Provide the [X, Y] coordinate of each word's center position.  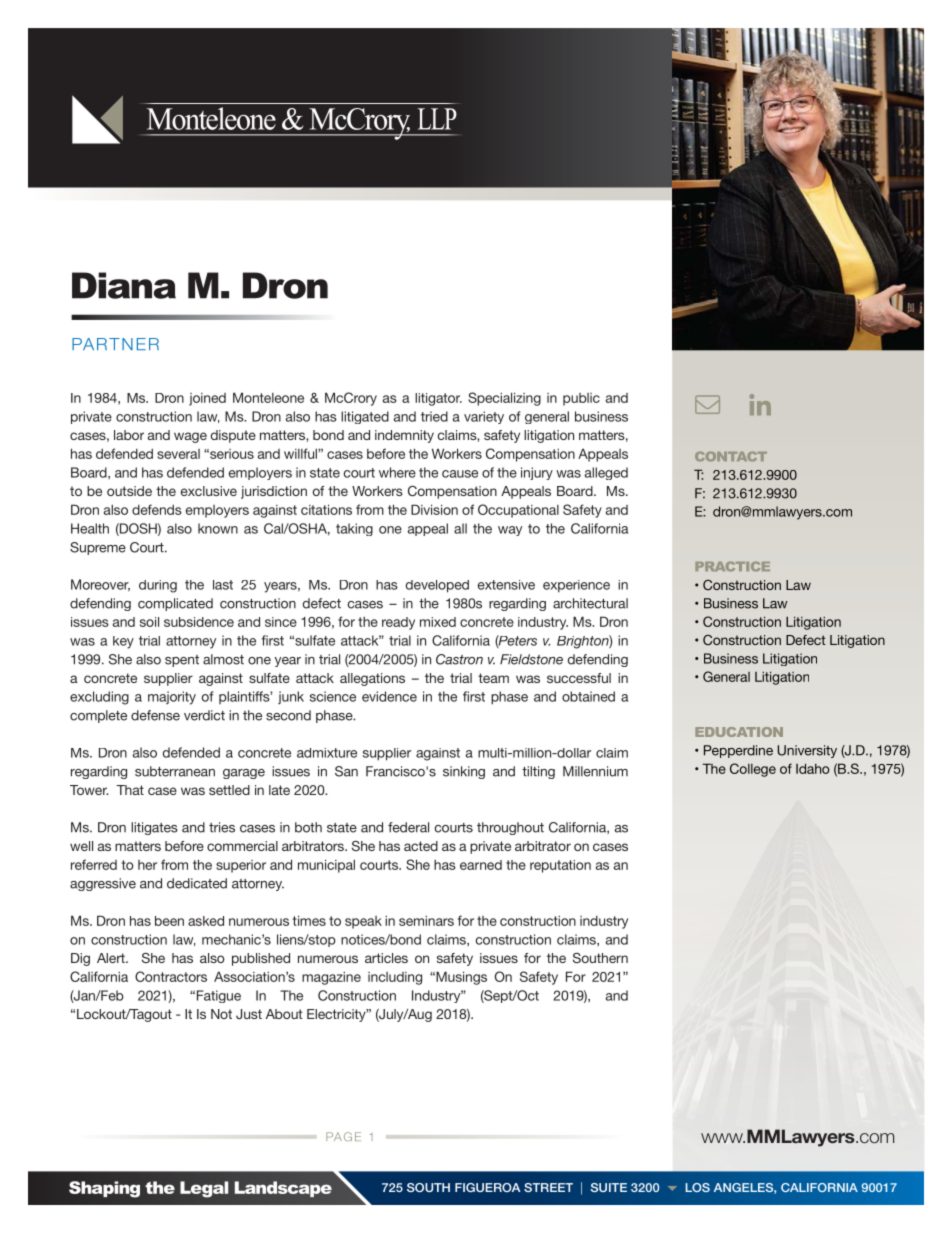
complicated [175, 604]
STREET [548, 1187]
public [581, 399]
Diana [124, 285]
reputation [560, 866]
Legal [204, 1189]
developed [437, 586]
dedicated [197, 883]
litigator [438, 399]
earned [481, 865]
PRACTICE [732, 566]
